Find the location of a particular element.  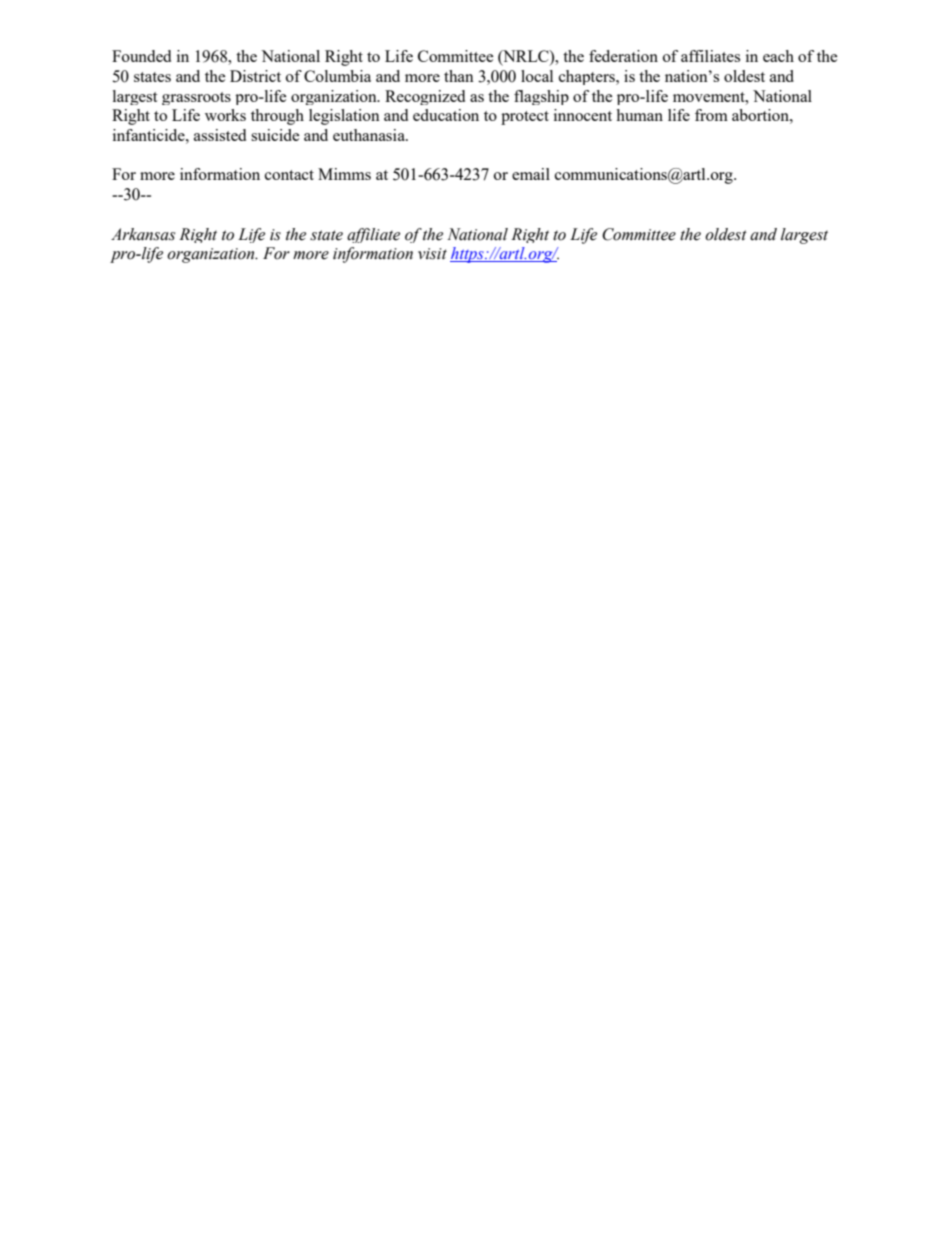

Founded is located at coordinates (141, 56).
